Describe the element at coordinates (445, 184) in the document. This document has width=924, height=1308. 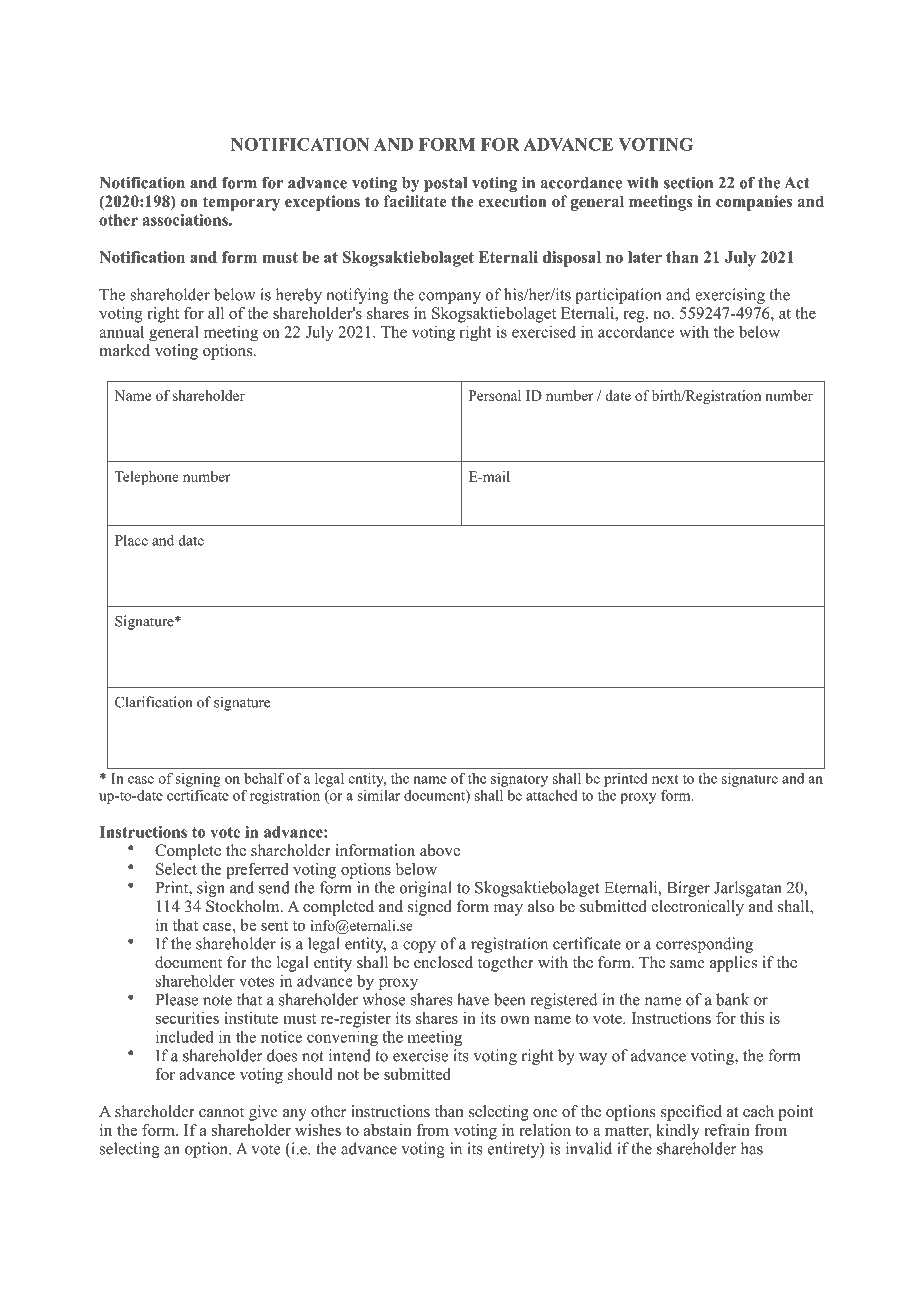
I see `postal` at that location.
